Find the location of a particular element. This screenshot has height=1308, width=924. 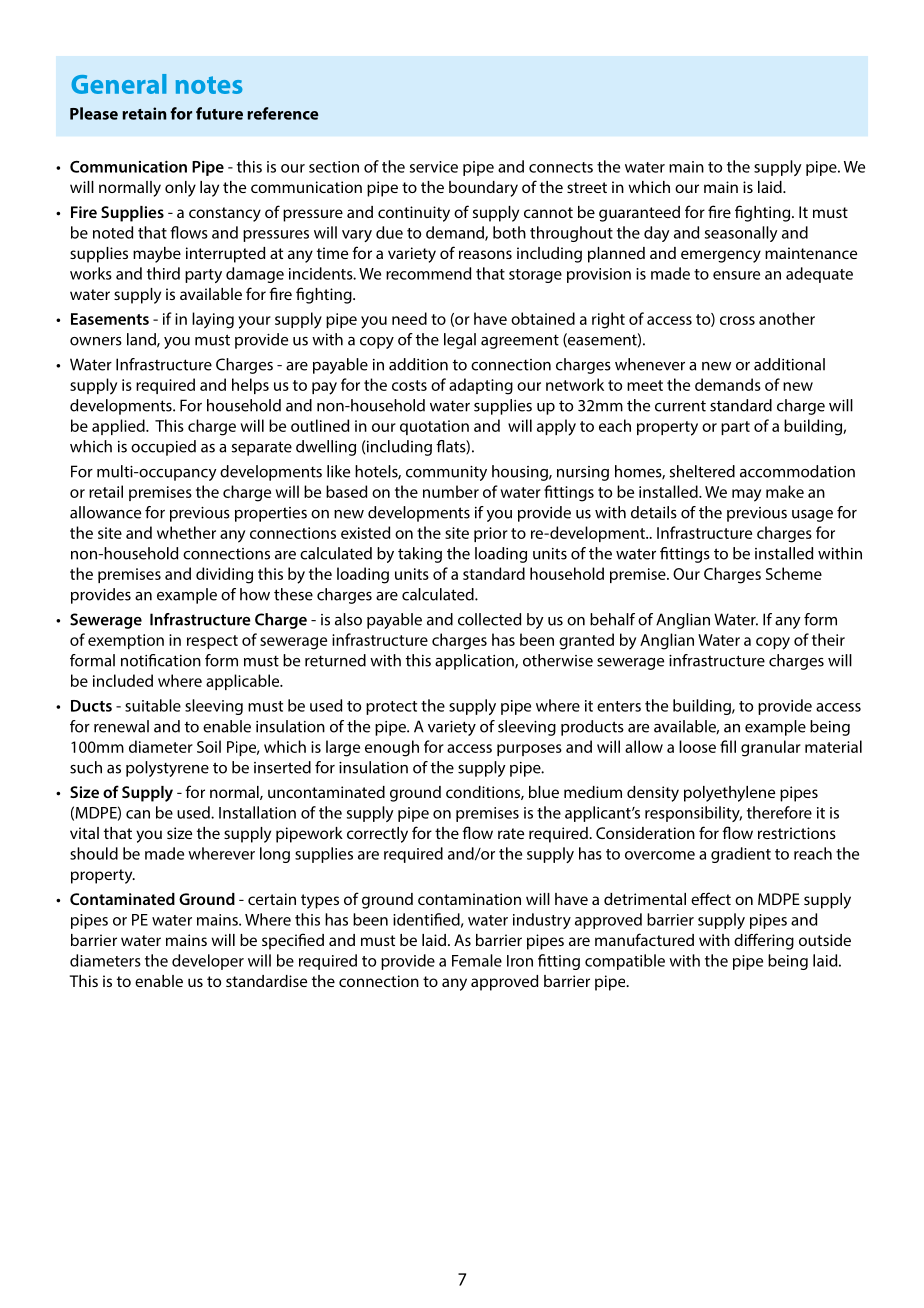

whether is located at coordinates (186, 532).
